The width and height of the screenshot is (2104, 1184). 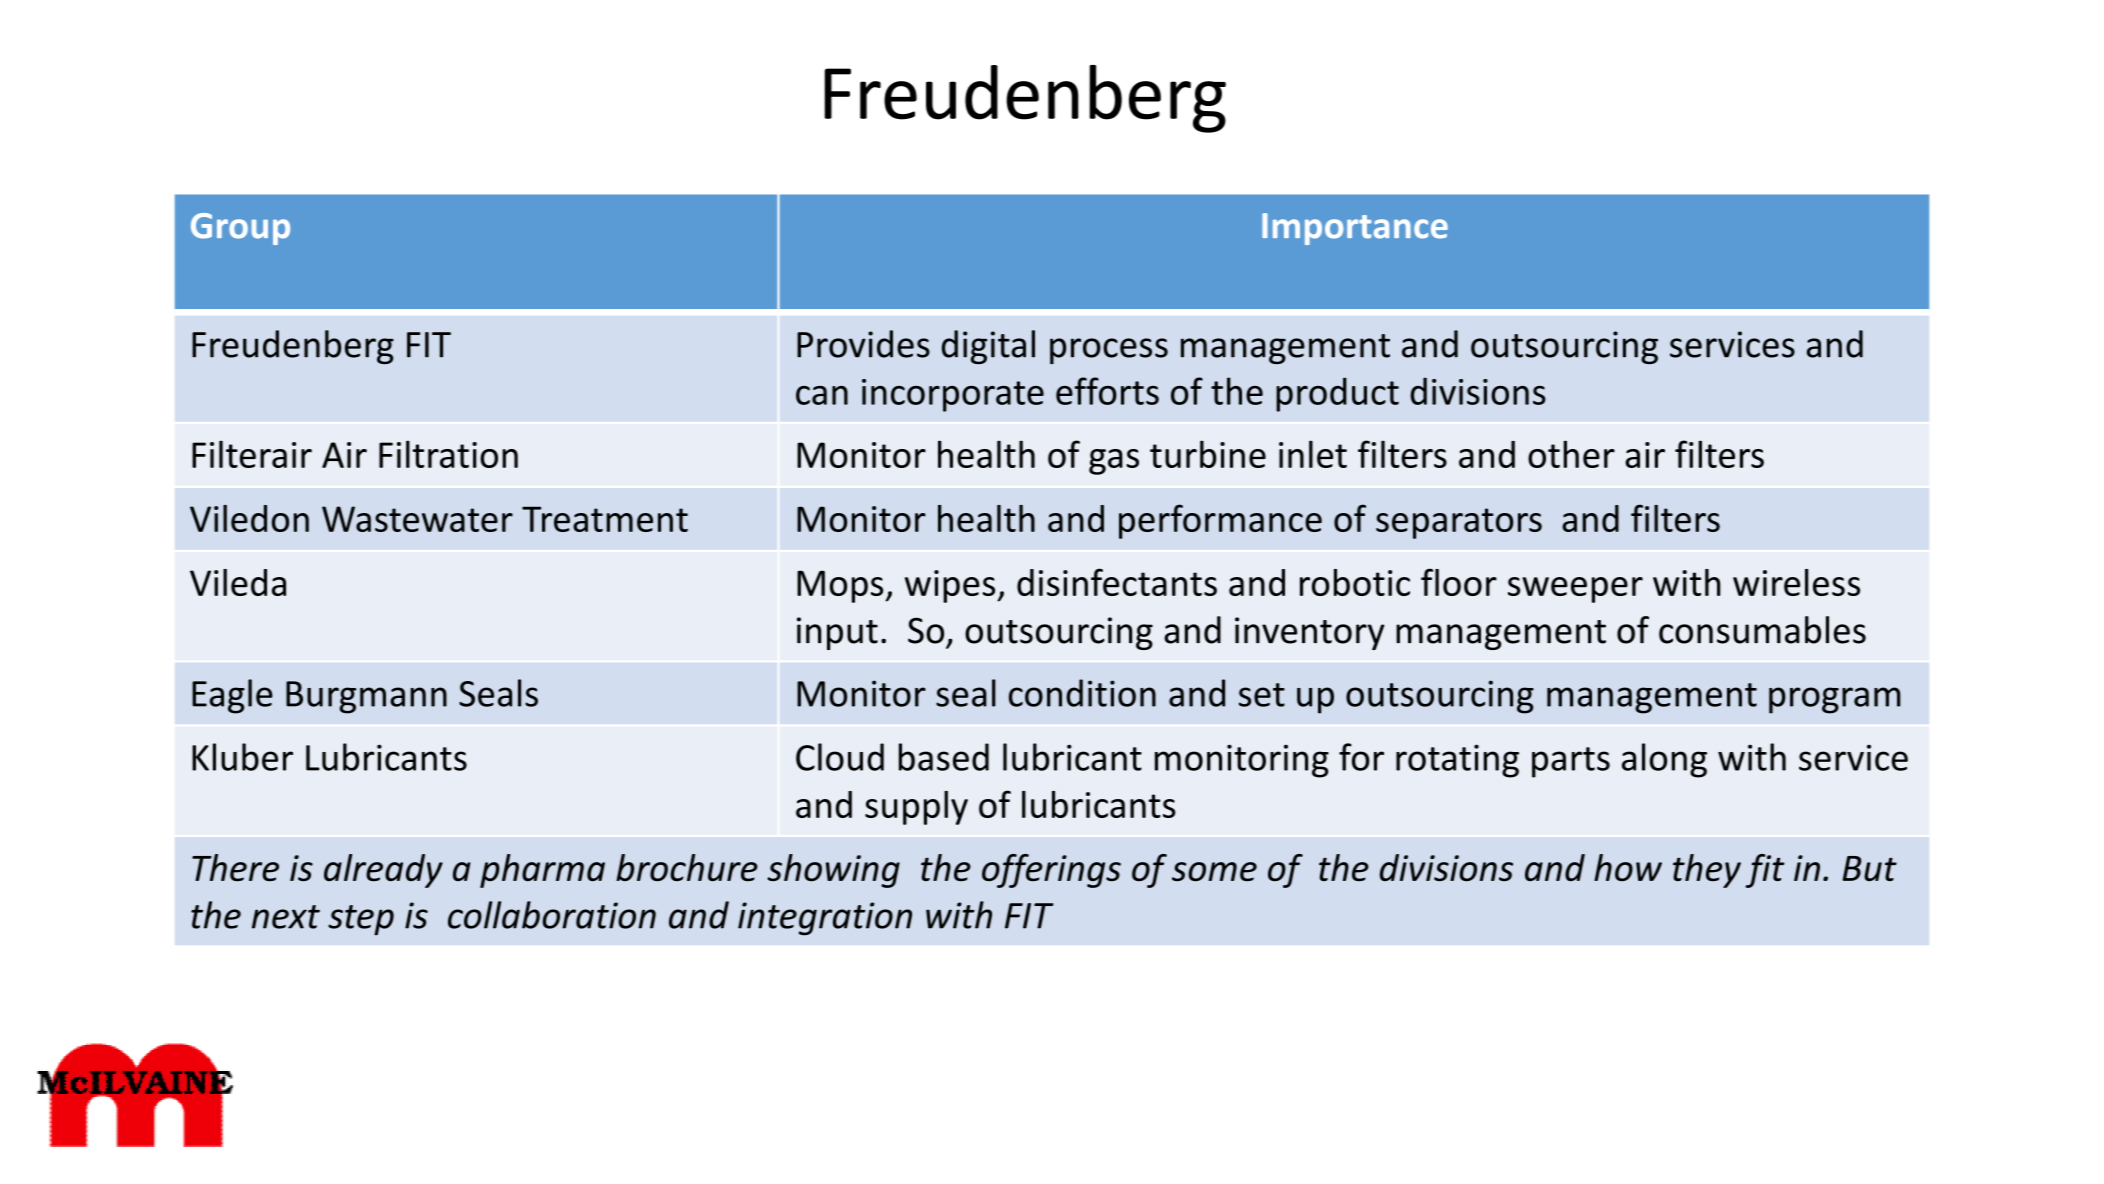 I want to click on Group, so click(x=240, y=229).
